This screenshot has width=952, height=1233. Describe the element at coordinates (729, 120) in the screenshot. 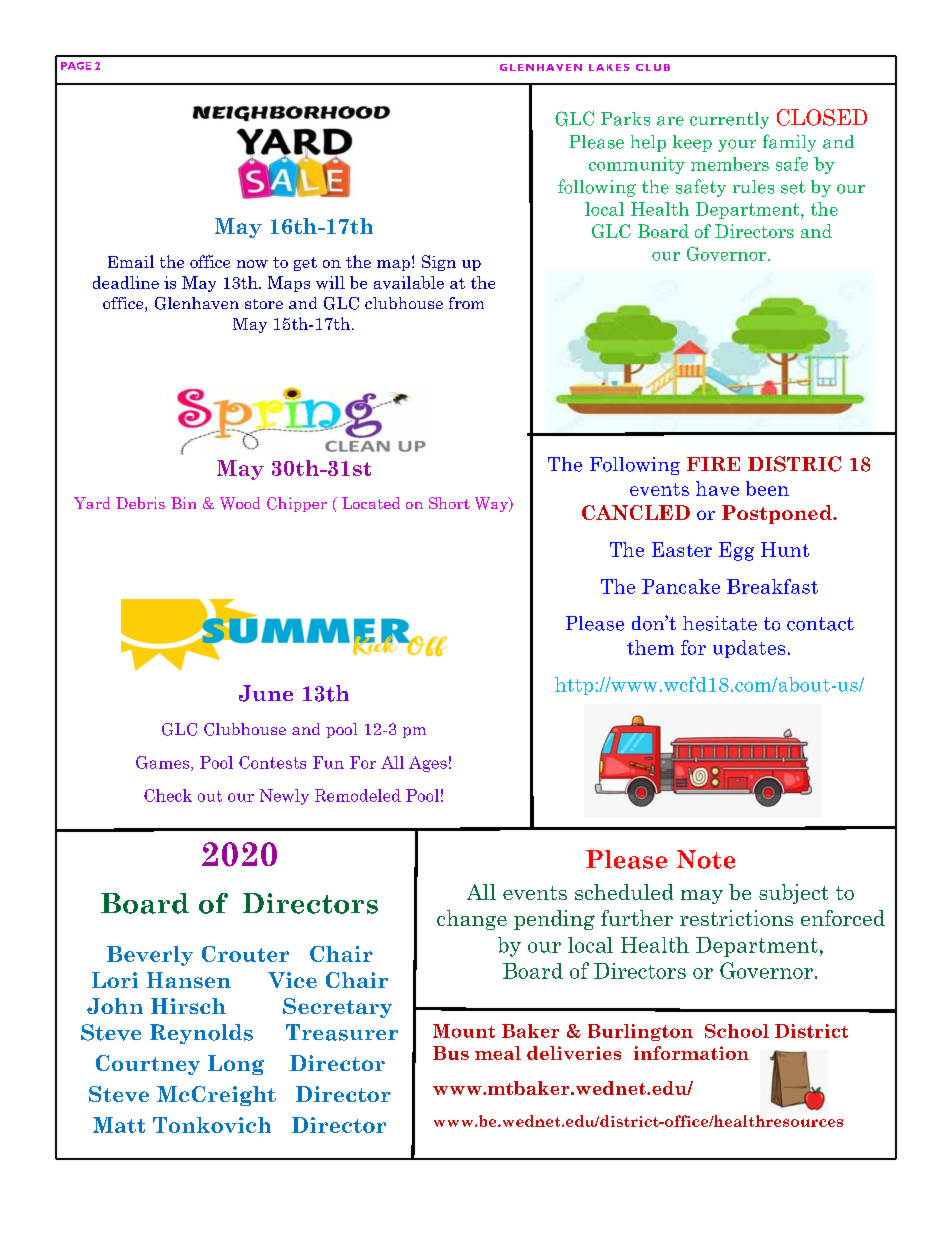

I see `currently` at that location.
